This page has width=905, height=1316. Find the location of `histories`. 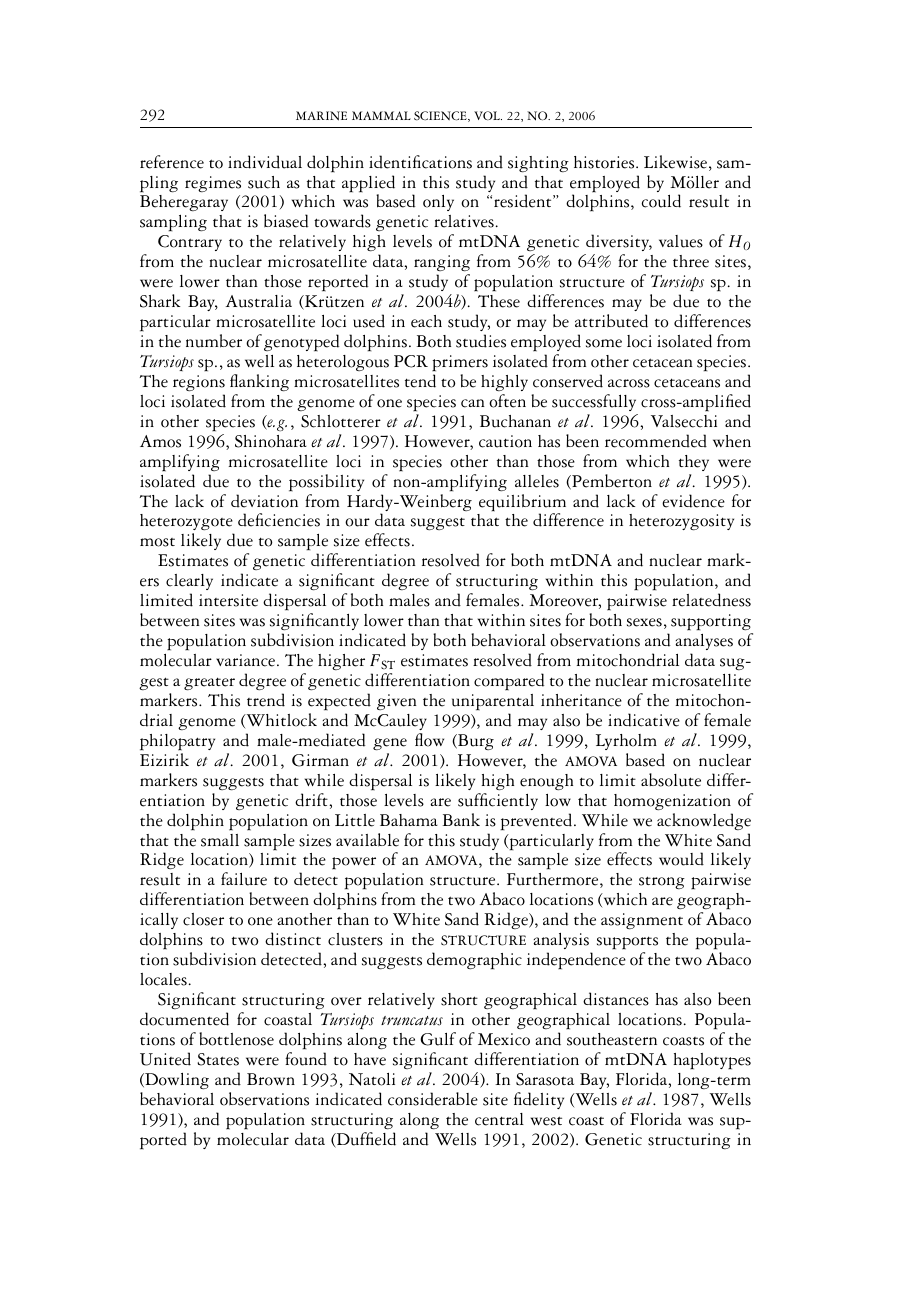

histories is located at coordinates (605, 162).
